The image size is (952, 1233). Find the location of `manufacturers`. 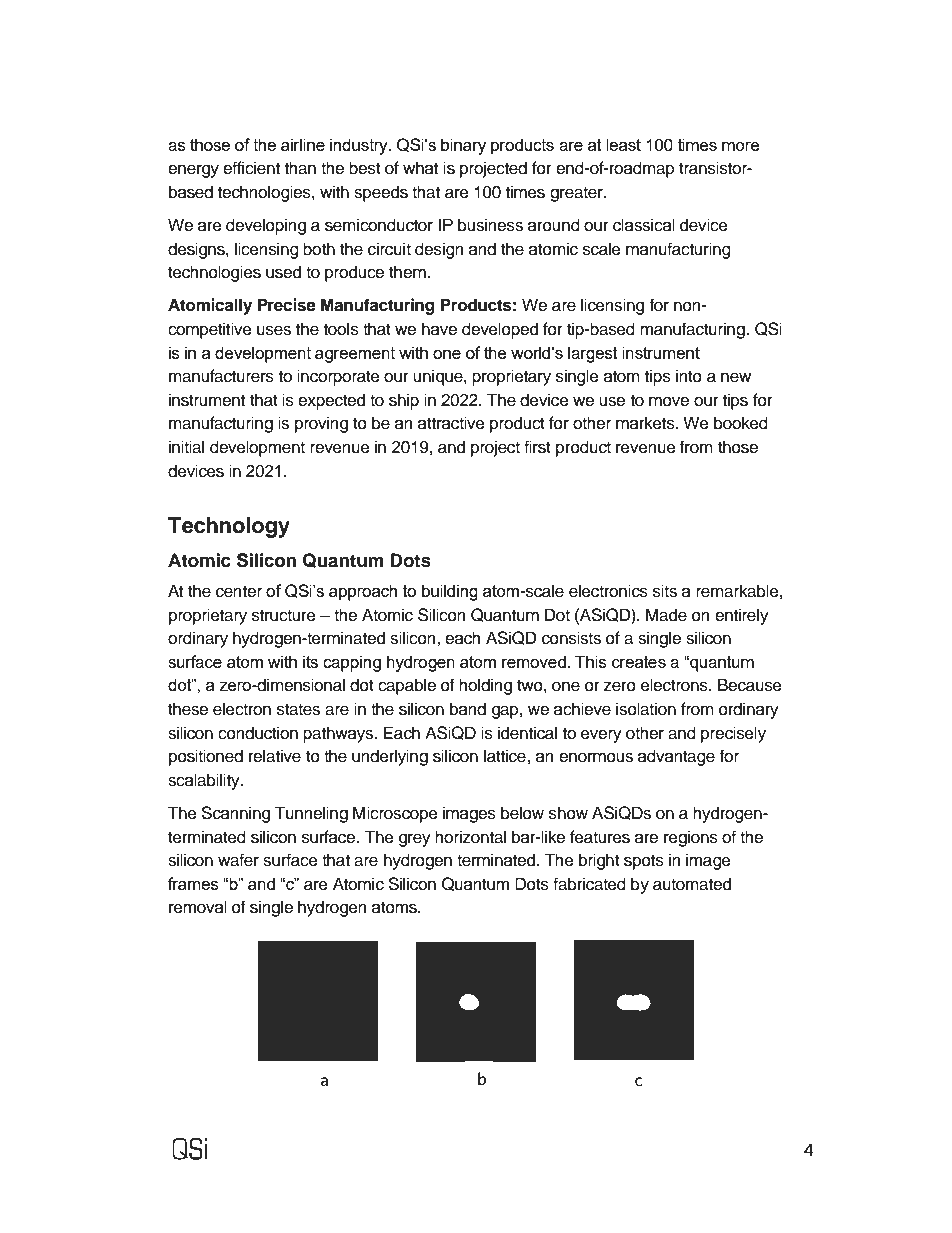

manufacturers is located at coordinates (221, 376).
